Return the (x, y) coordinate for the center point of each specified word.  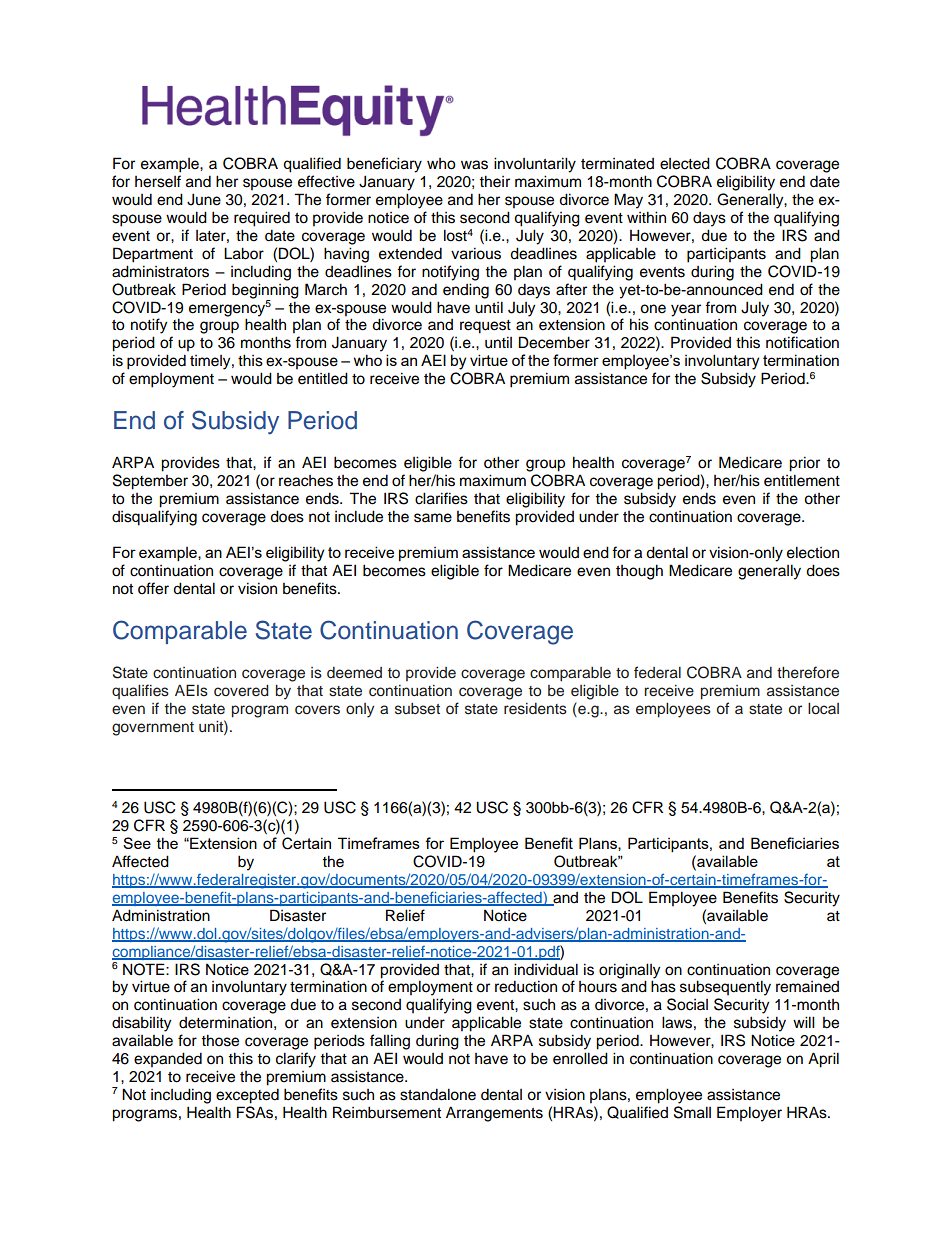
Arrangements (494, 1114)
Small (692, 1112)
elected (685, 163)
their (494, 181)
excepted (247, 1096)
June (204, 199)
